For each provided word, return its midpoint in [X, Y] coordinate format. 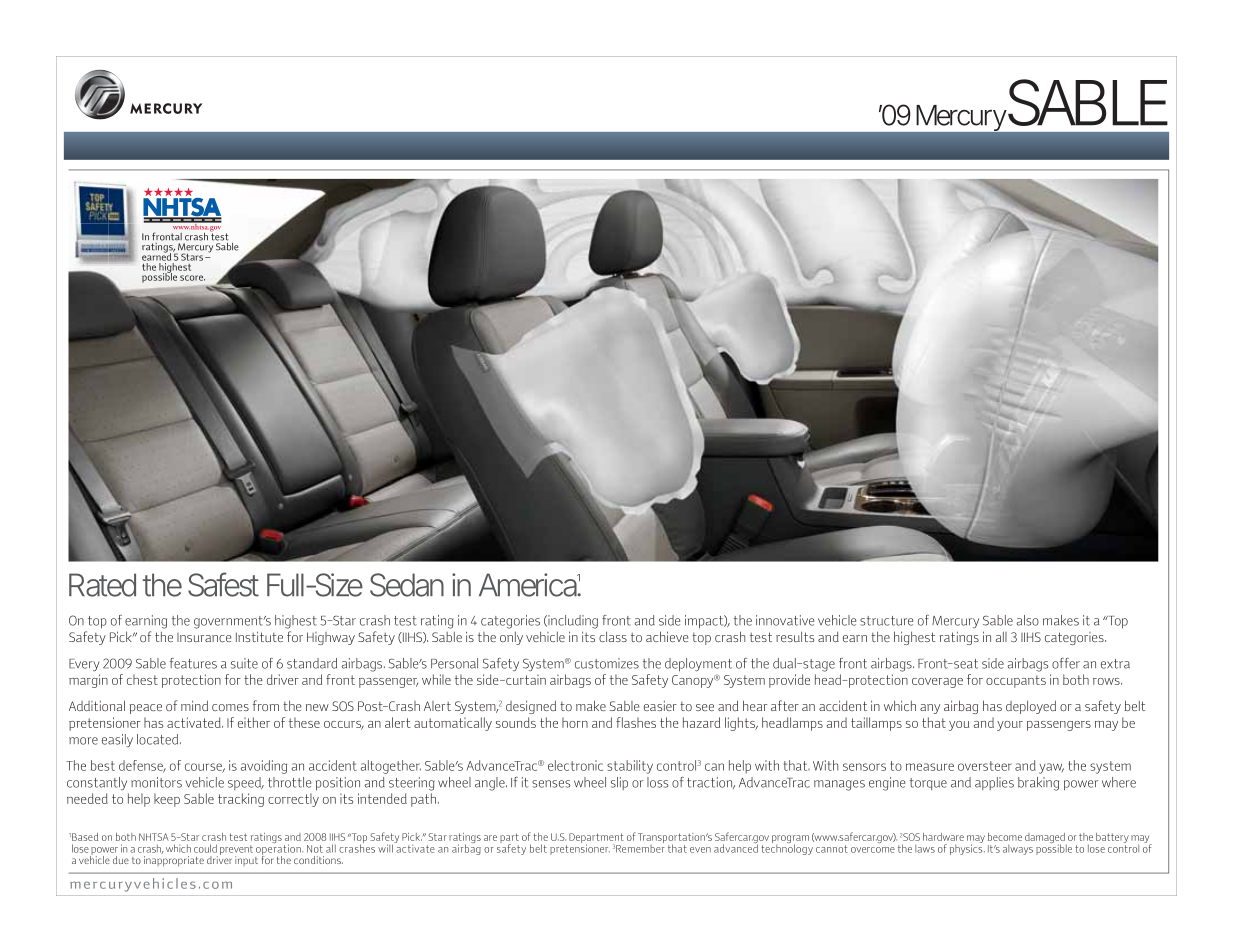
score [192, 278]
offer [1066, 663]
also [1027, 620]
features [193, 663]
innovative [785, 620]
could [205, 848]
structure [886, 621]
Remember [640, 847]
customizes [607, 663]
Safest [223, 584]
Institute [259, 636]
